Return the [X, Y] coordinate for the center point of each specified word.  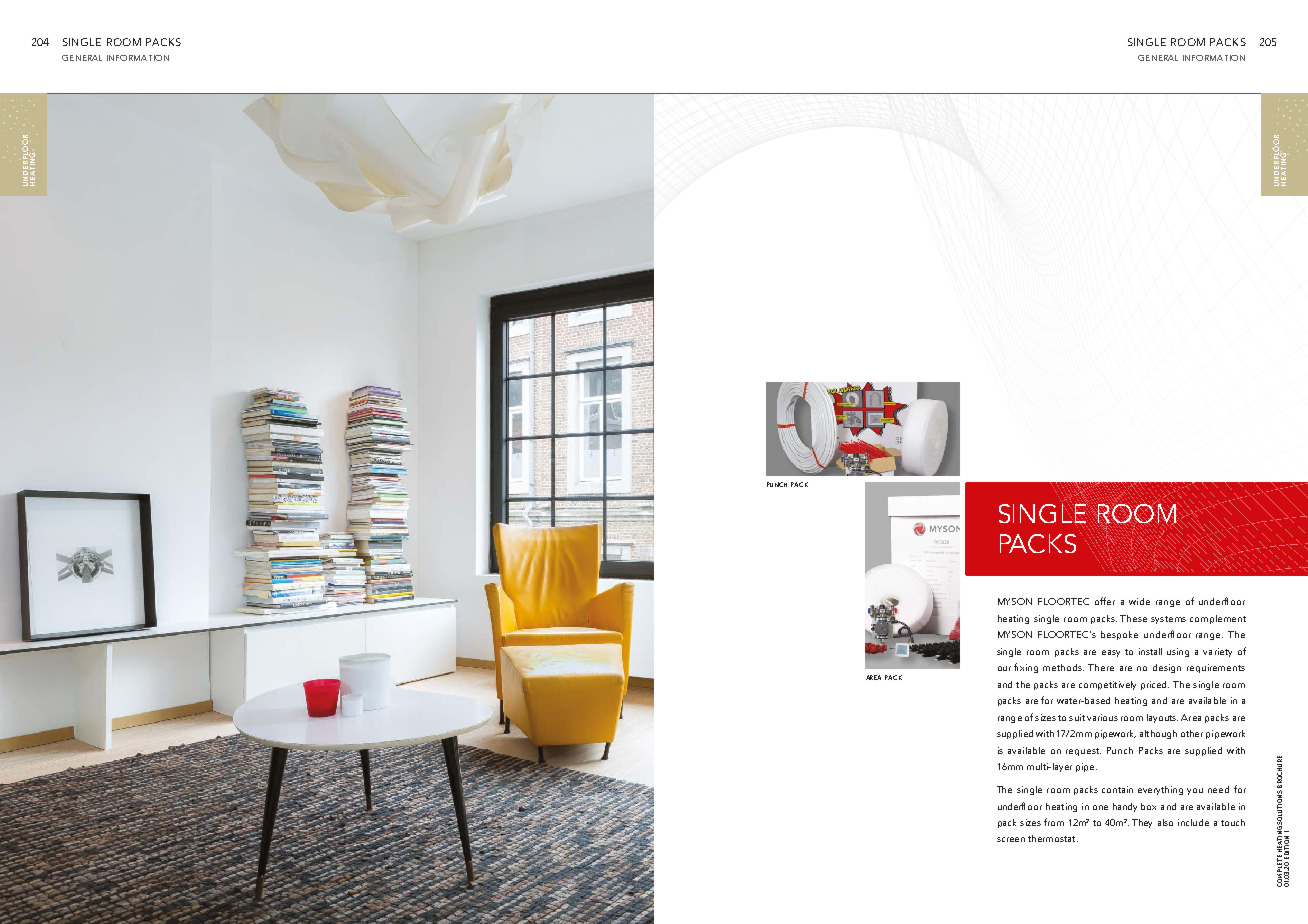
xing [1029, 668]
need [1218, 789]
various [1102, 717]
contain [1117, 789]
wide [1139, 601]
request [1083, 752]
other [1192, 733]
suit [1077, 717]
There [1101, 667]
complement [1218, 619]
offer [1105, 601]
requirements [1216, 668]
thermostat [1053, 838]
